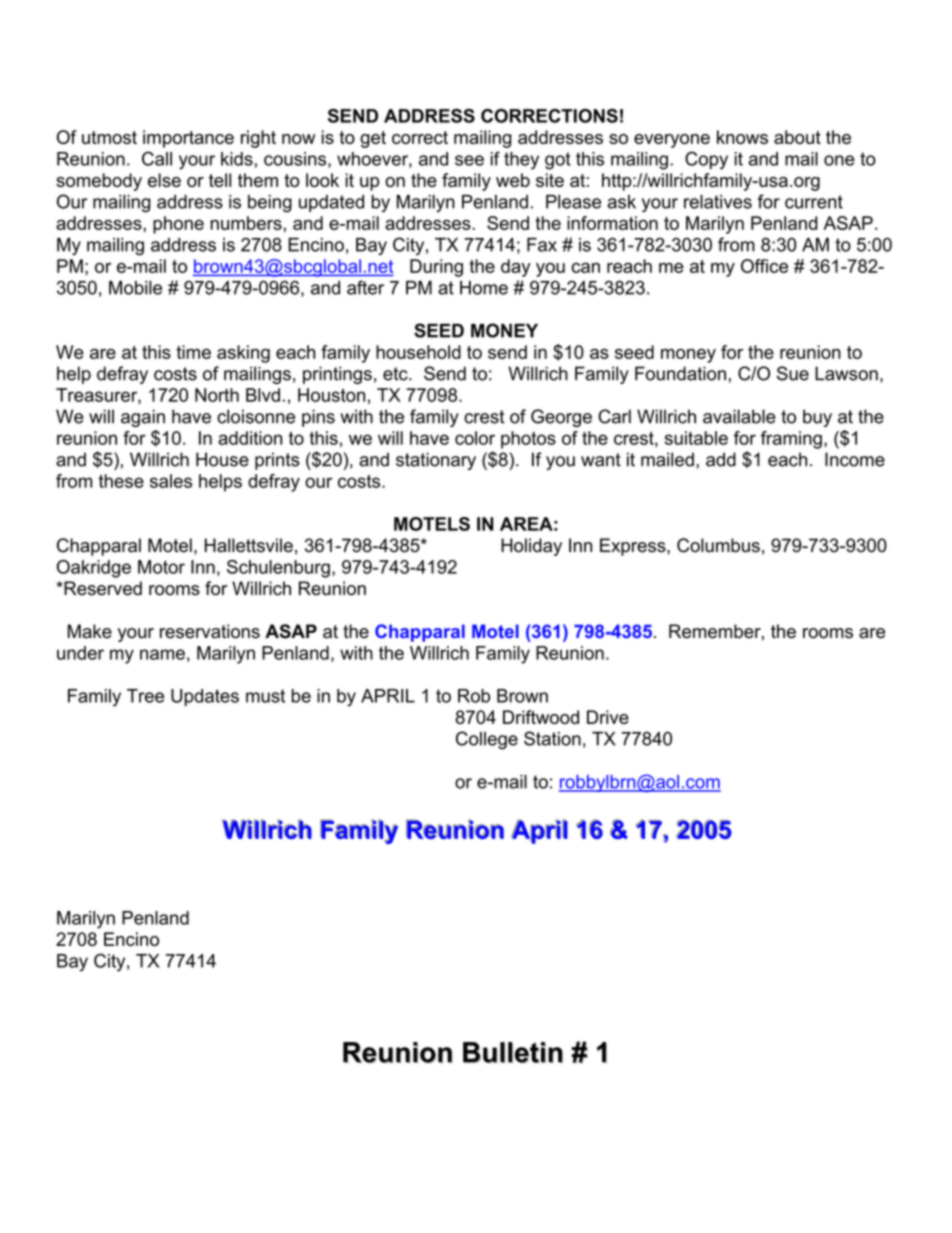 The image size is (952, 1233). I want to click on framing, so click(791, 440).
